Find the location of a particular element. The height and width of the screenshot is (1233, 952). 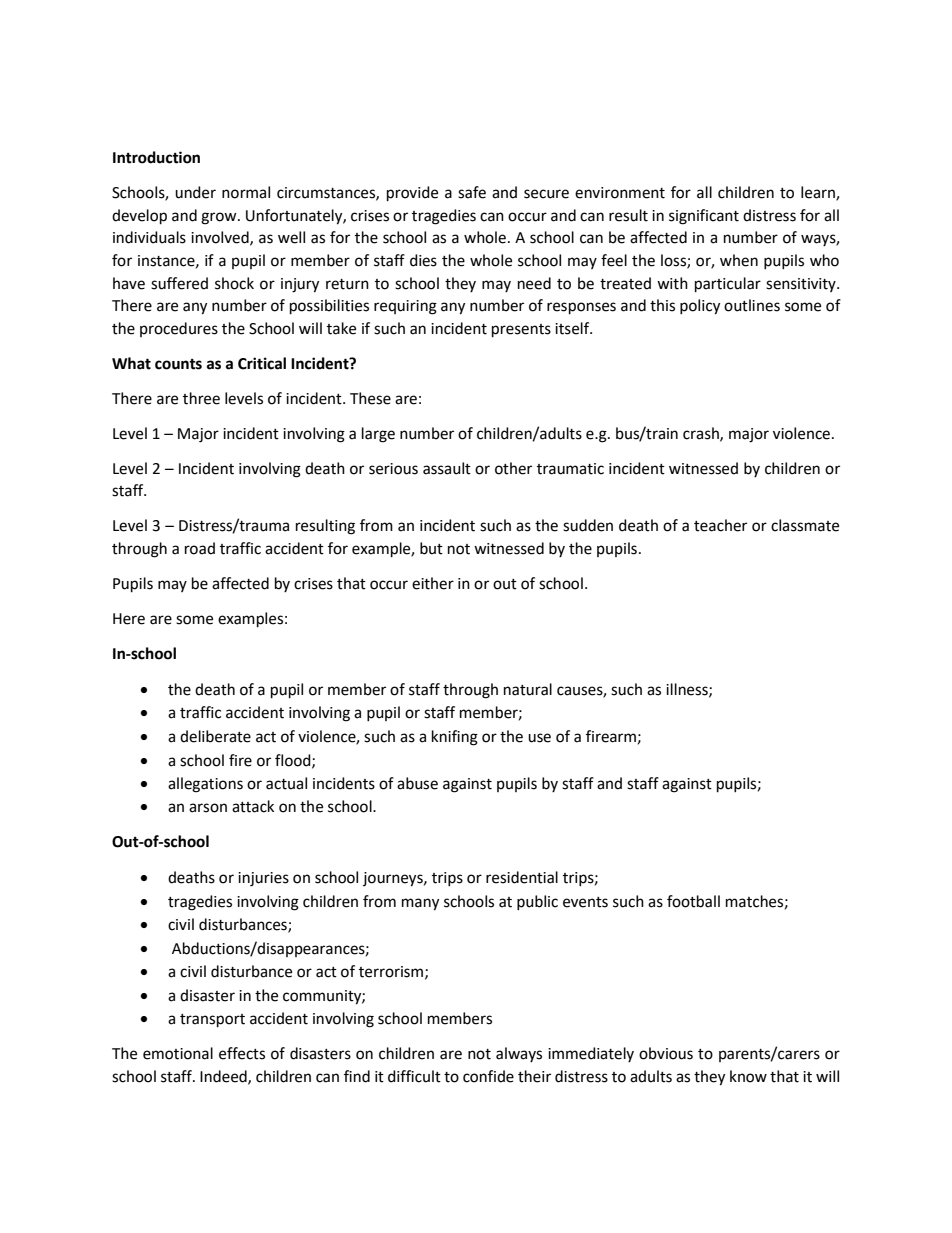

effects is located at coordinates (242, 1053).
